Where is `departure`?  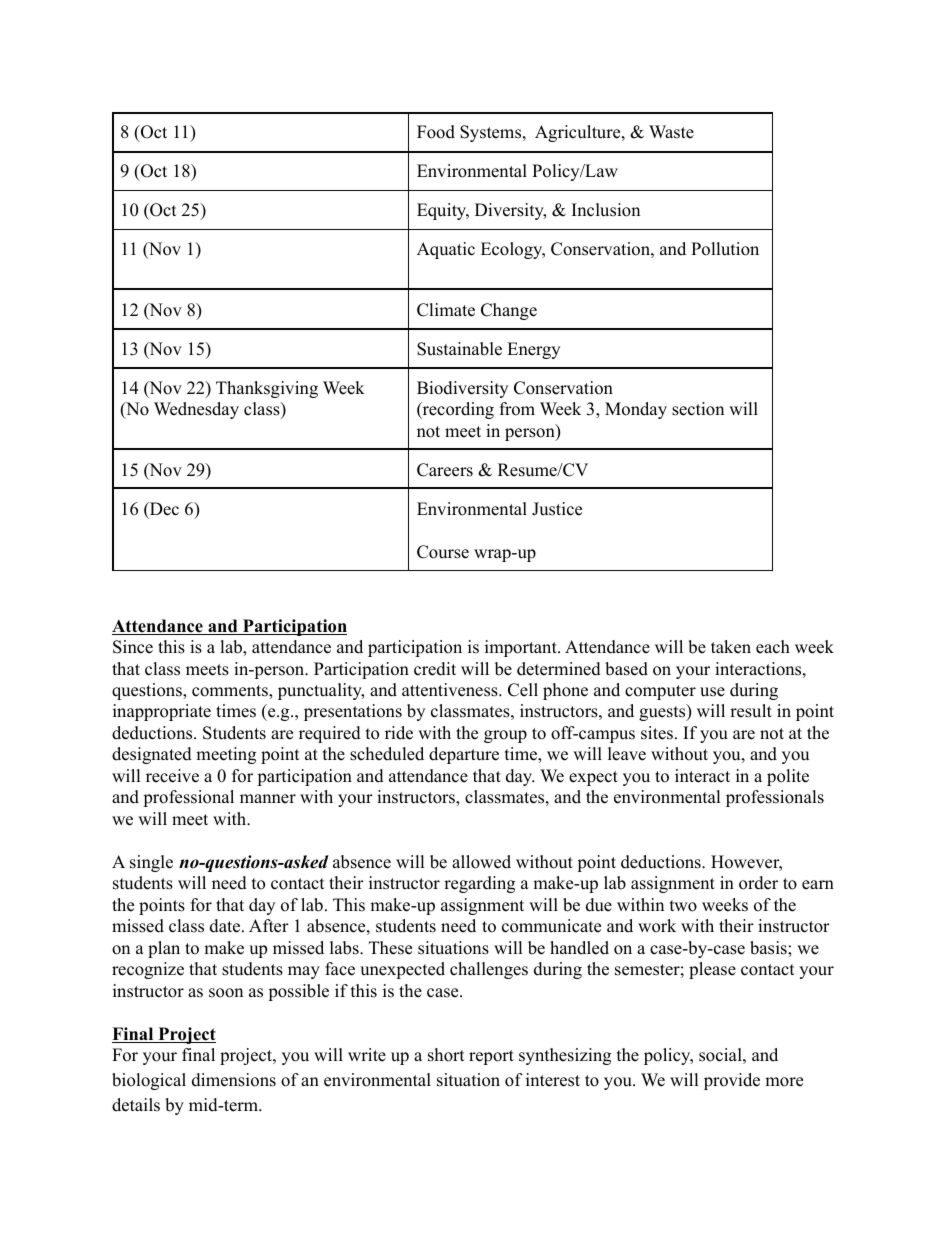
departure is located at coordinates (464, 755).
